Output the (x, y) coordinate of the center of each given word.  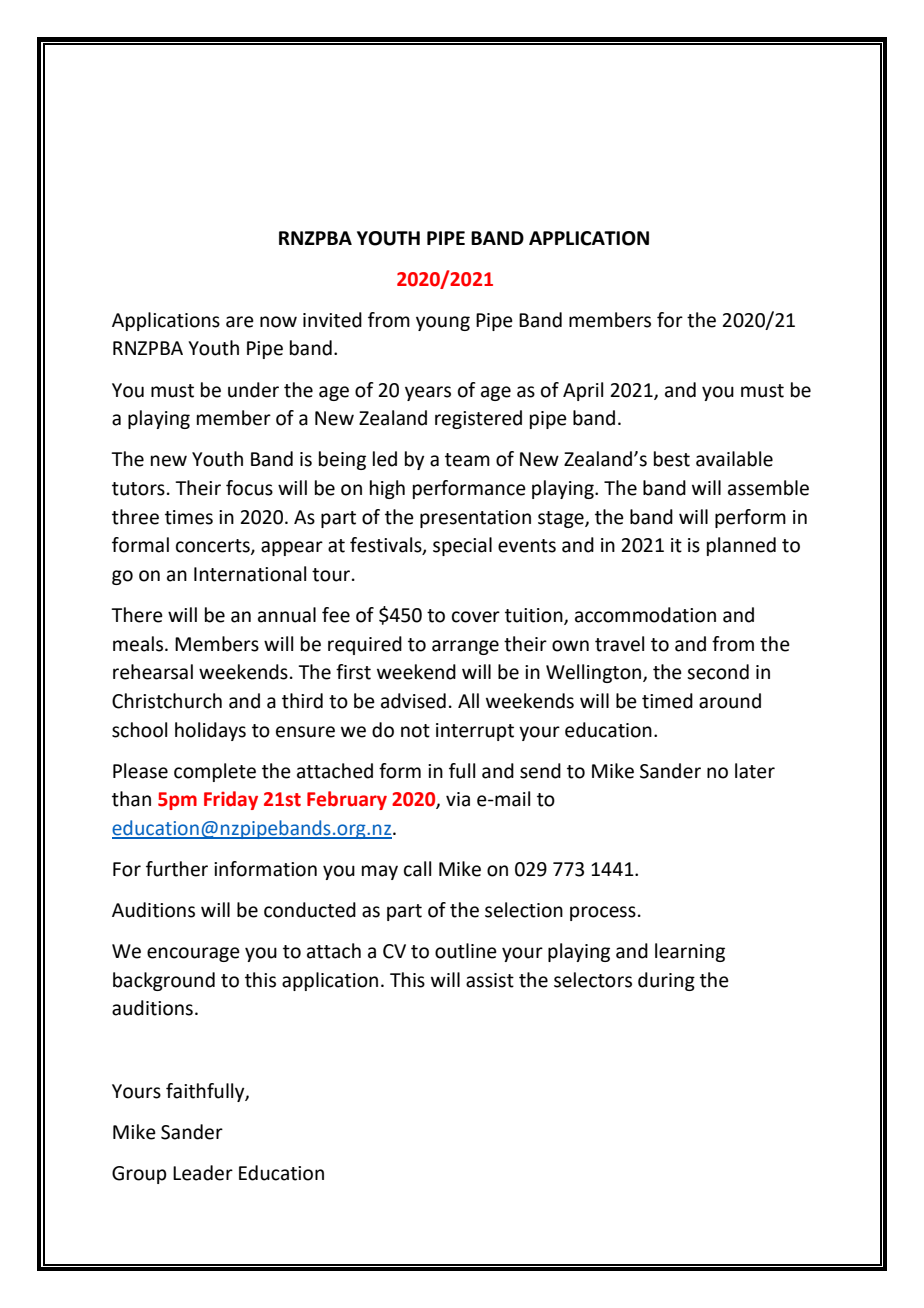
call (417, 869)
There (137, 615)
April (583, 391)
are (240, 322)
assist (490, 980)
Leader (203, 1173)
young (443, 323)
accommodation (645, 615)
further (177, 869)
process (603, 913)
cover (476, 617)
